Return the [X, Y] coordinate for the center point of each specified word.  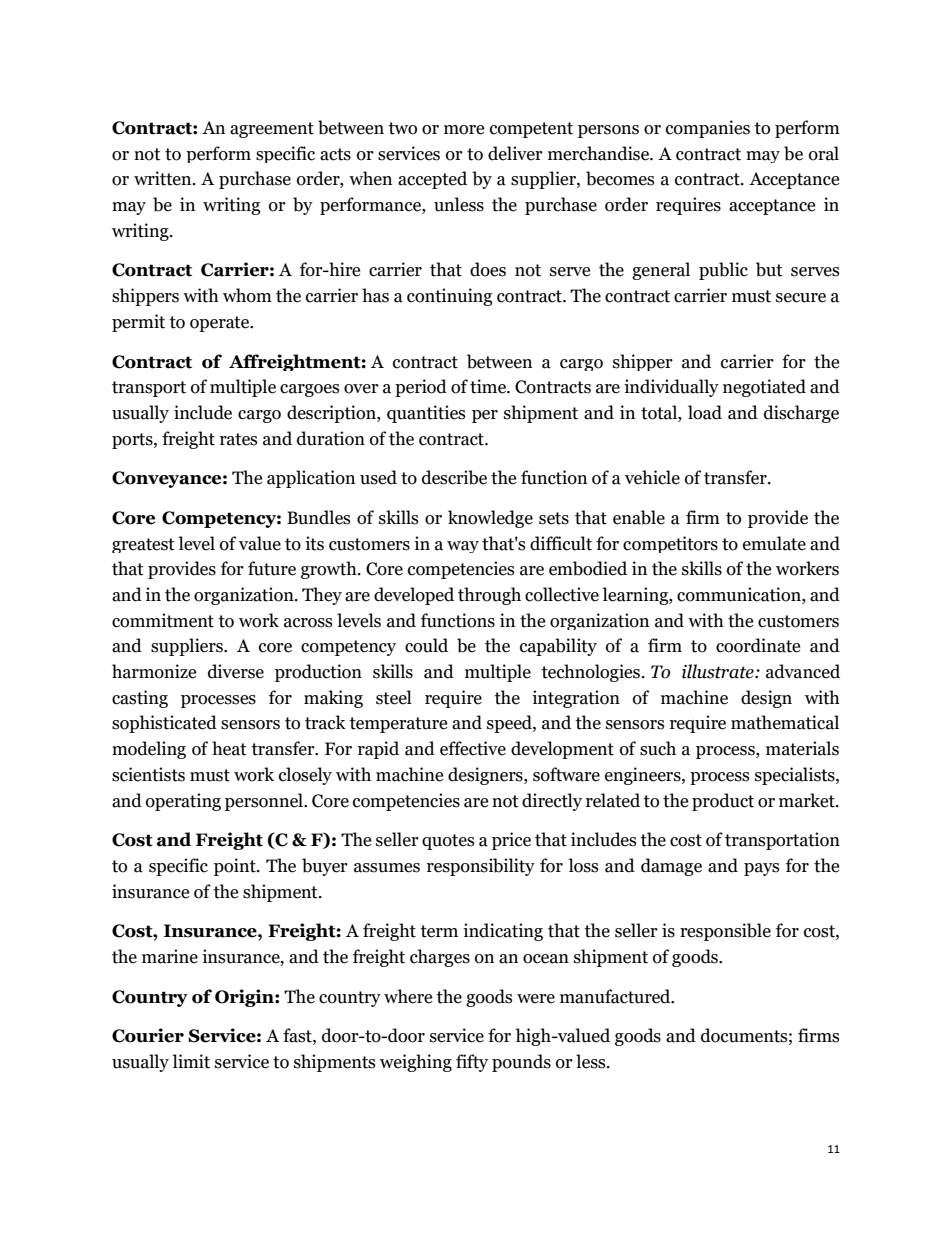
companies [708, 129]
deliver [515, 153]
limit [191, 1061]
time [489, 386]
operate [221, 324]
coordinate [758, 645]
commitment [163, 620]
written [164, 178]
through [489, 596]
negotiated [764, 388]
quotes [448, 842]
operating [183, 802]
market [808, 800]
